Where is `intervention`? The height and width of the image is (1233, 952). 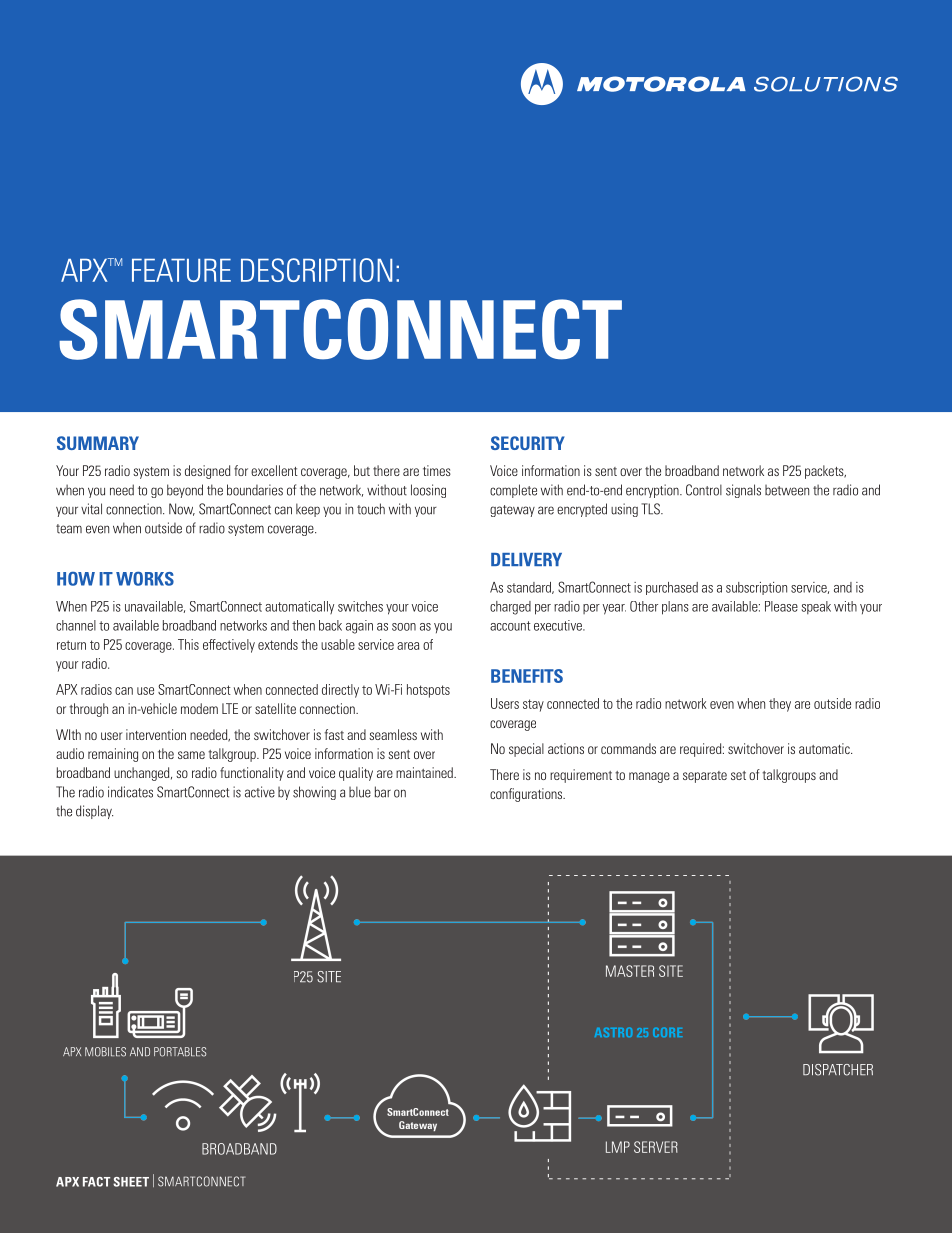 intervention is located at coordinates (156, 734).
